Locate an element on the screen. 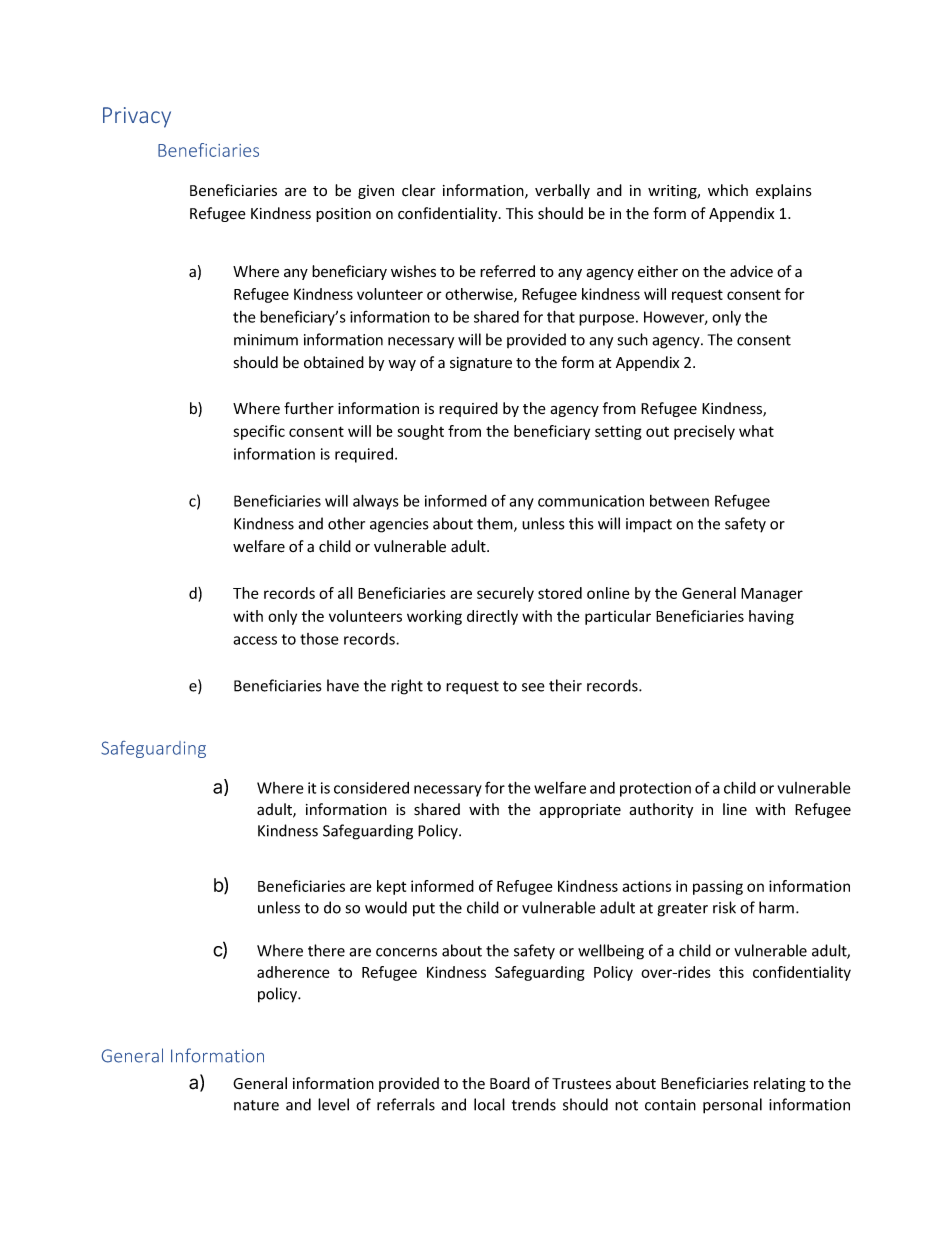 This screenshot has width=952, height=1233. working is located at coordinates (434, 617).
